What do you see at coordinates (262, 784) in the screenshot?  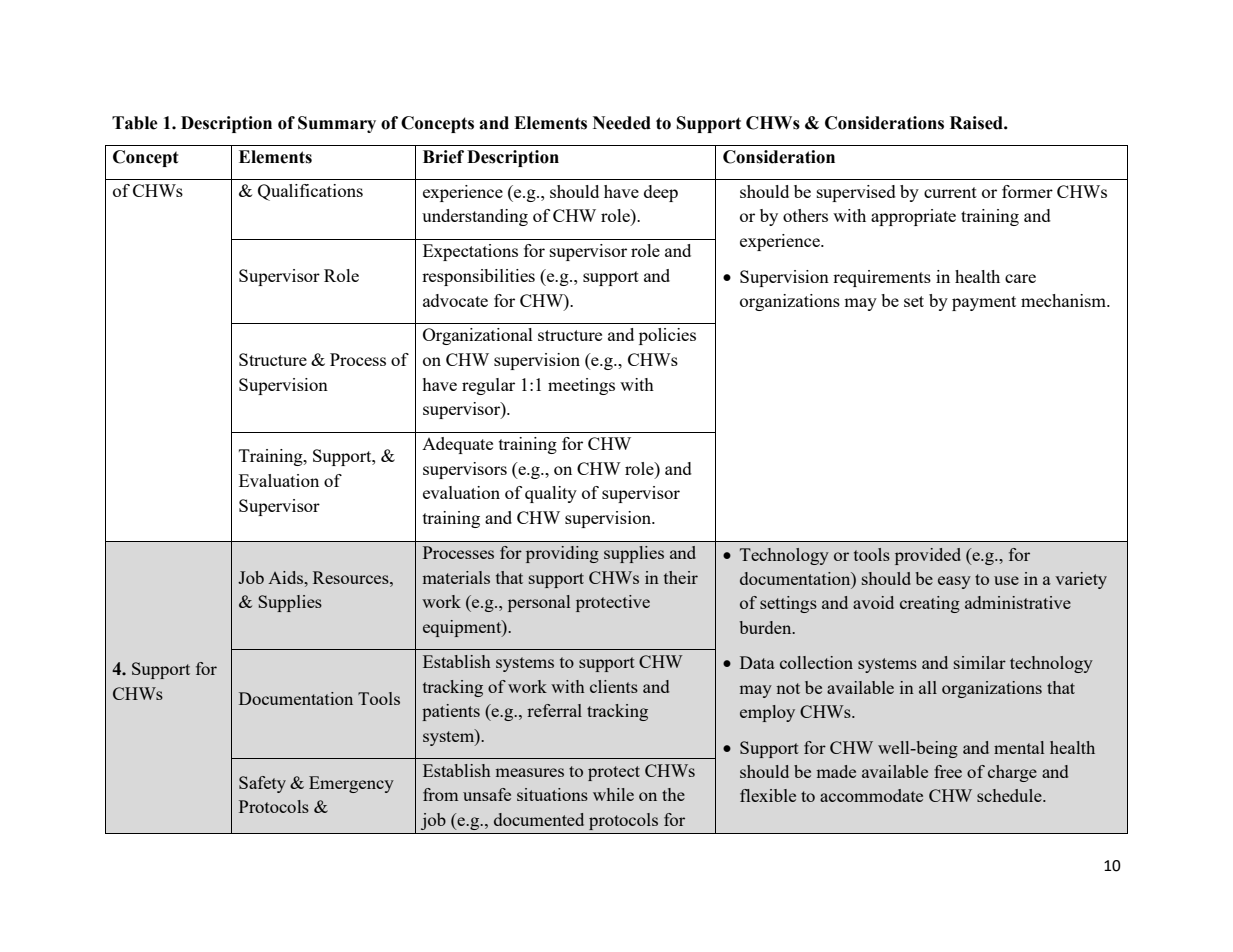 I see `Safety` at bounding box center [262, 784].
